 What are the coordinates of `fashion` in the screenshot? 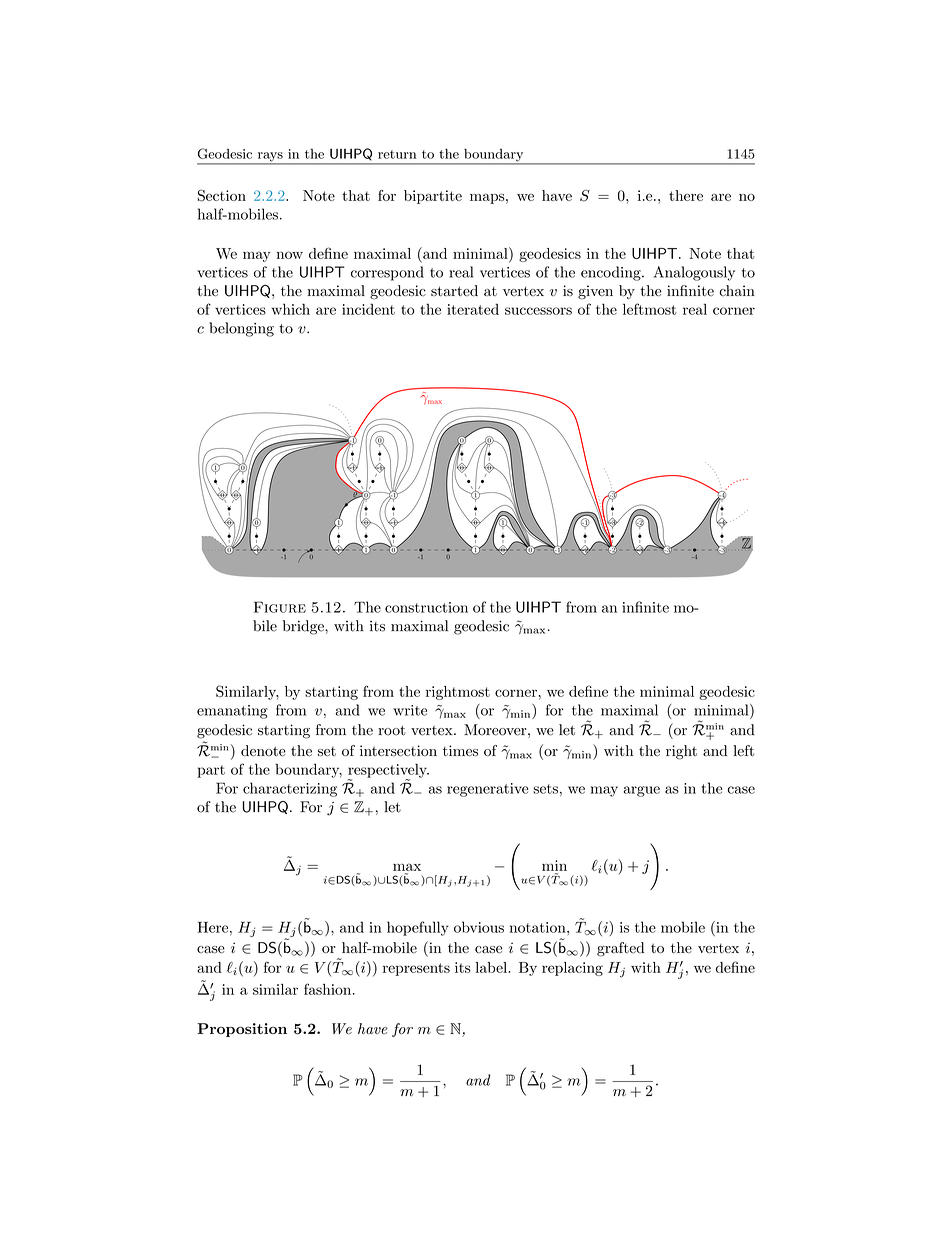 It's located at (327, 989).
